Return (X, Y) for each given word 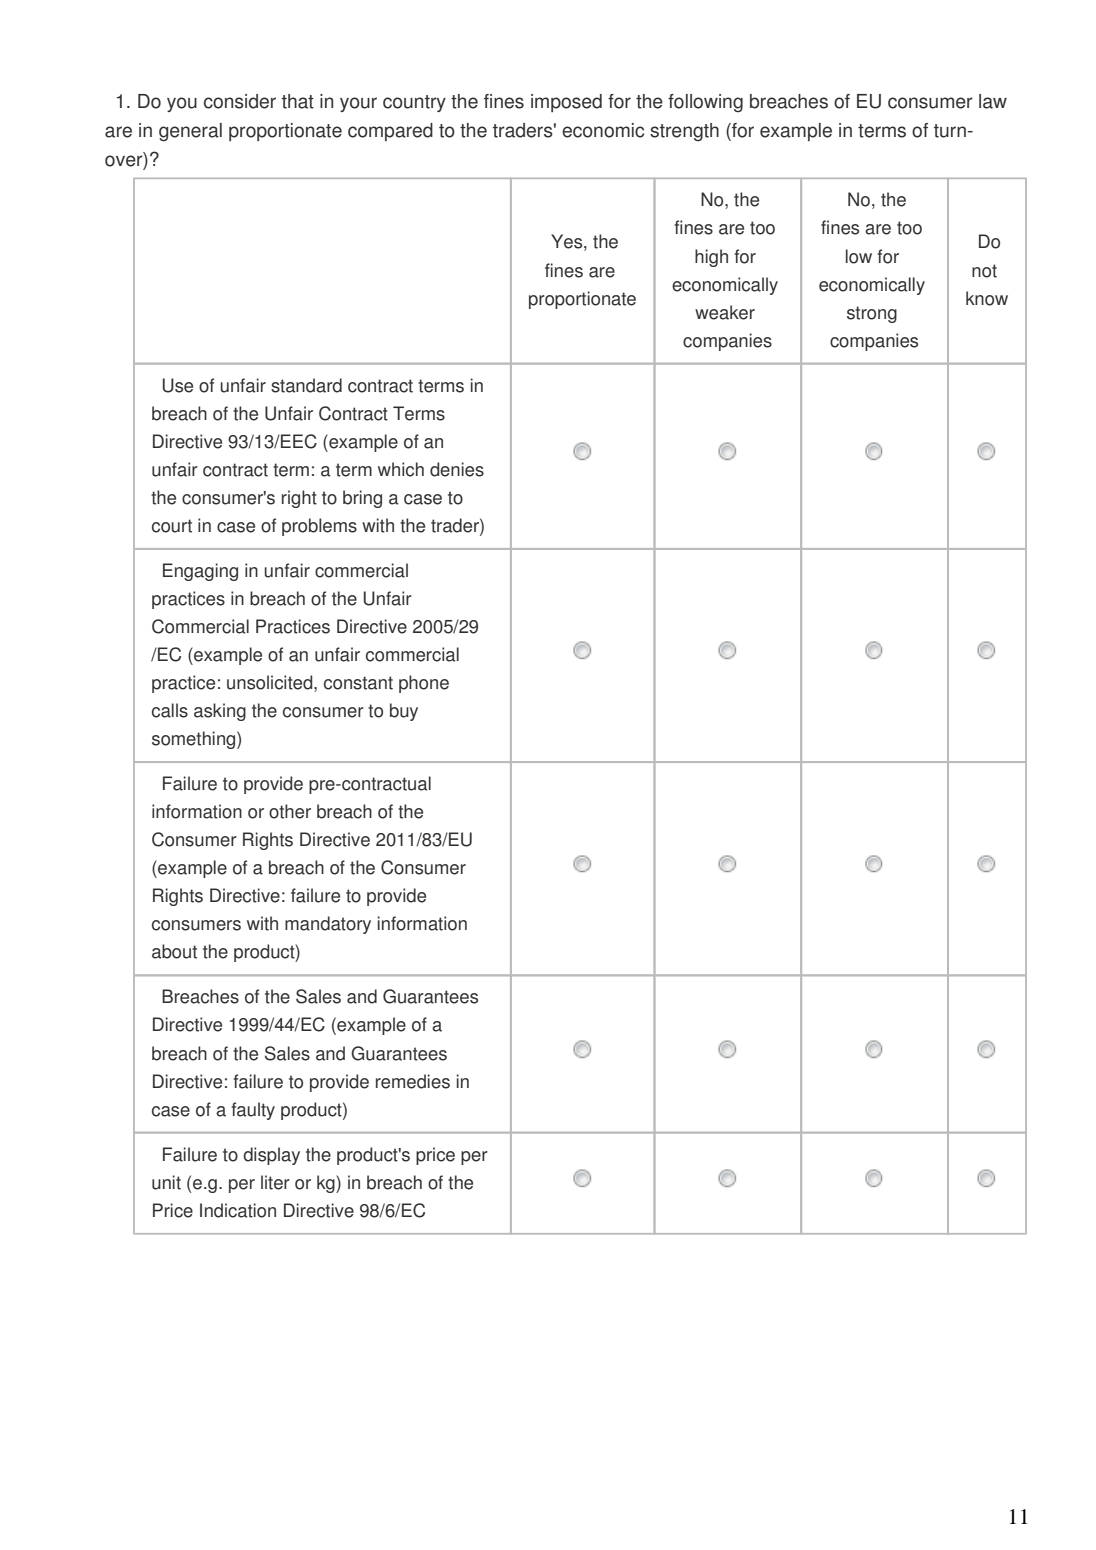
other (290, 811)
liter (275, 1182)
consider (240, 101)
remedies (413, 1081)
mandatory (328, 925)
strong (872, 314)
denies (457, 469)
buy (404, 712)
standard (306, 385)
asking (220, 712)
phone (424, 684)
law (993, 101)
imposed (566, 103)
